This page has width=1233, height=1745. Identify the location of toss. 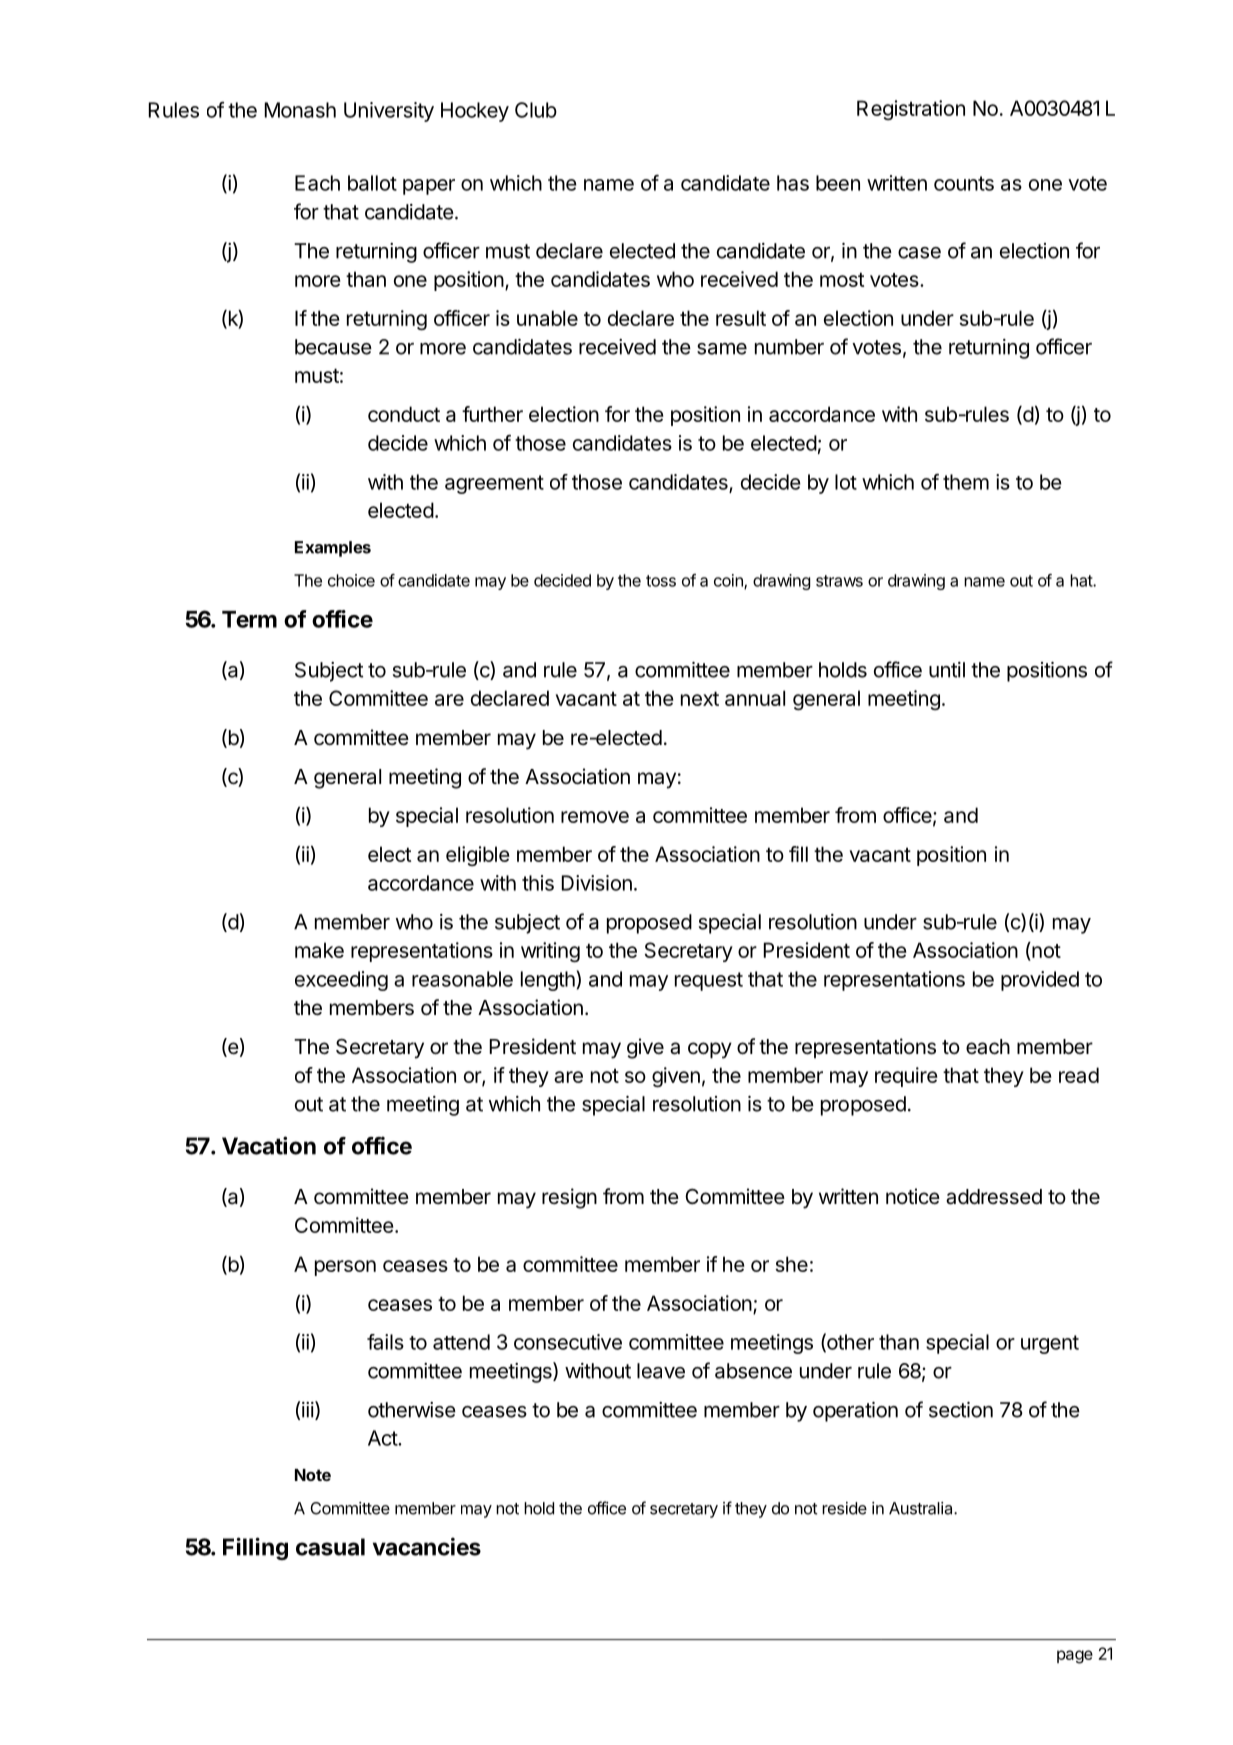
(661, 581).
